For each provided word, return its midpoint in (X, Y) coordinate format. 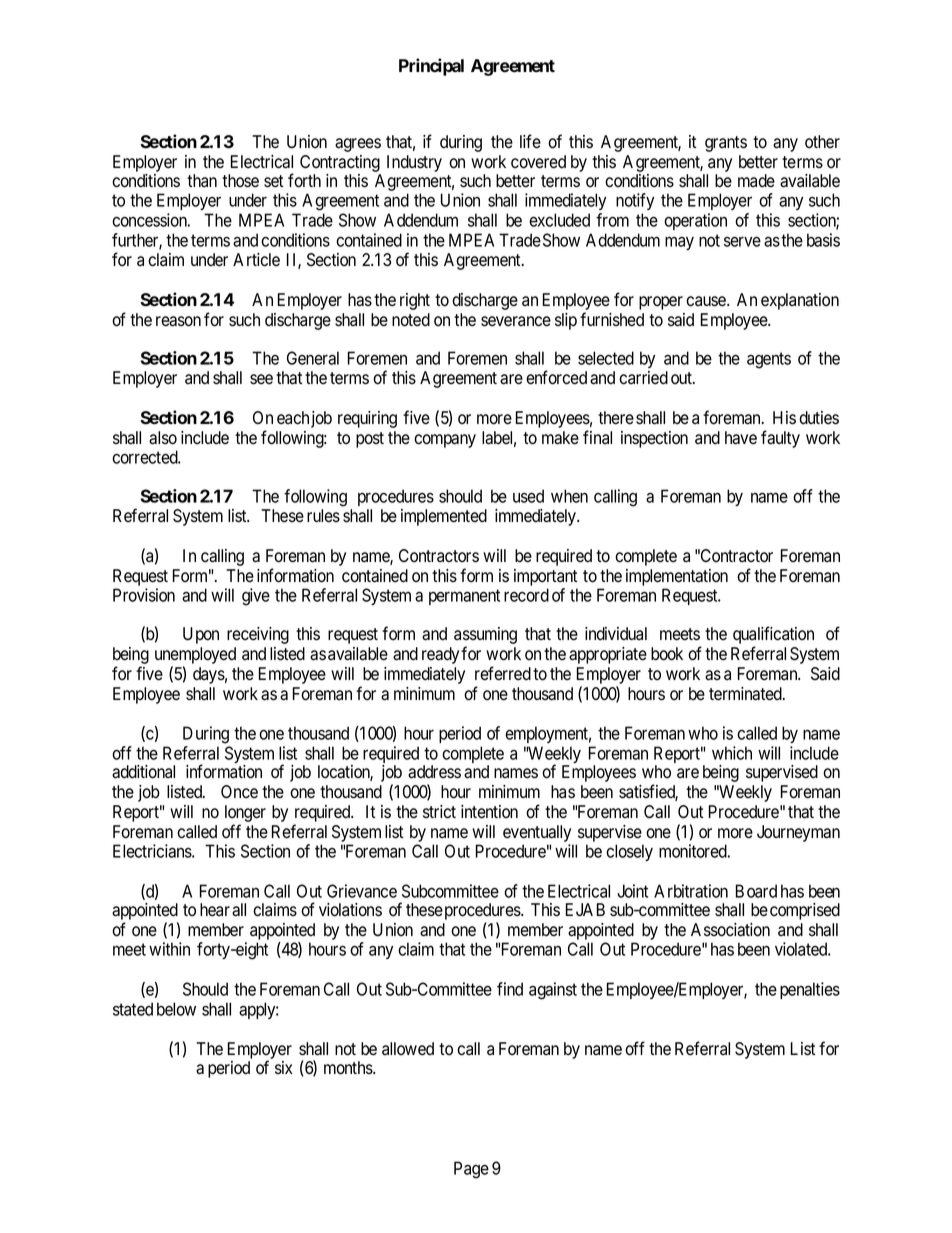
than (202, 181)
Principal (431, 67)
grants (726, 144)
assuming (485, 637)
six (284, 1067)
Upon (201, 635)
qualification (773, 636)
